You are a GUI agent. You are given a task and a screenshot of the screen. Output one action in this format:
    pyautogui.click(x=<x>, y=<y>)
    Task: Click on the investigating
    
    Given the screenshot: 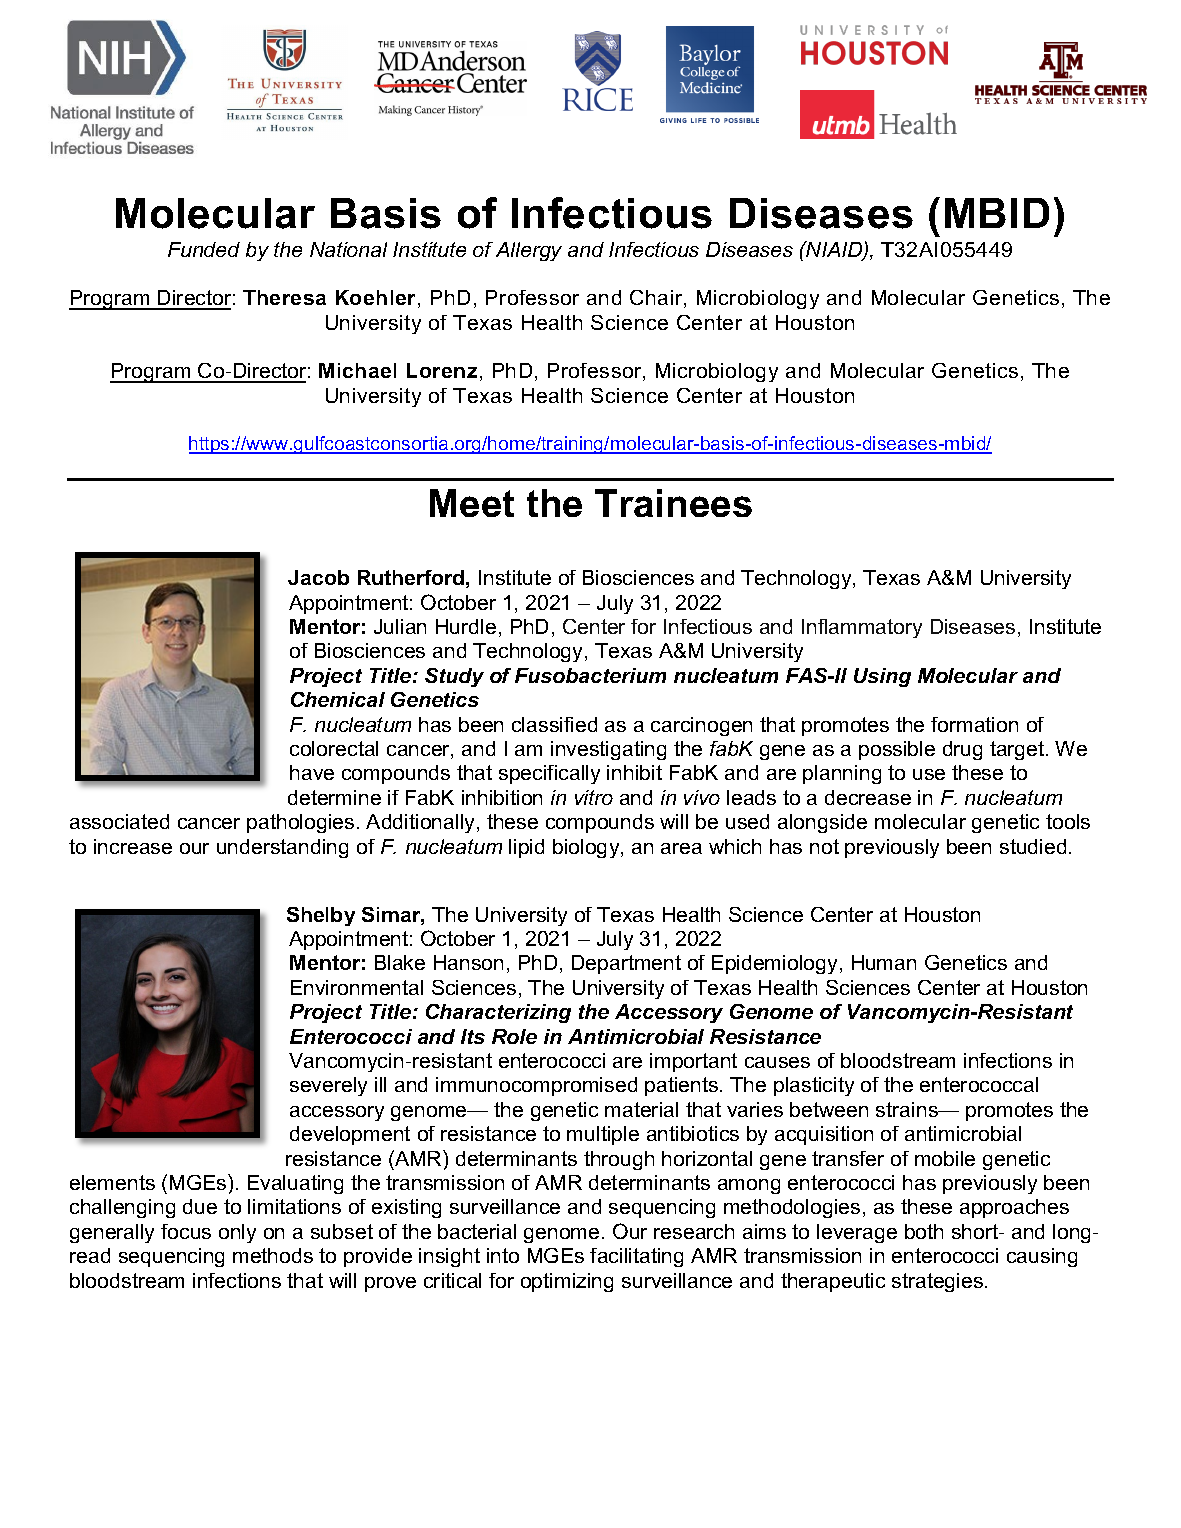 What is the action you would take?
    pyautogui.click(x=608, y=750)
